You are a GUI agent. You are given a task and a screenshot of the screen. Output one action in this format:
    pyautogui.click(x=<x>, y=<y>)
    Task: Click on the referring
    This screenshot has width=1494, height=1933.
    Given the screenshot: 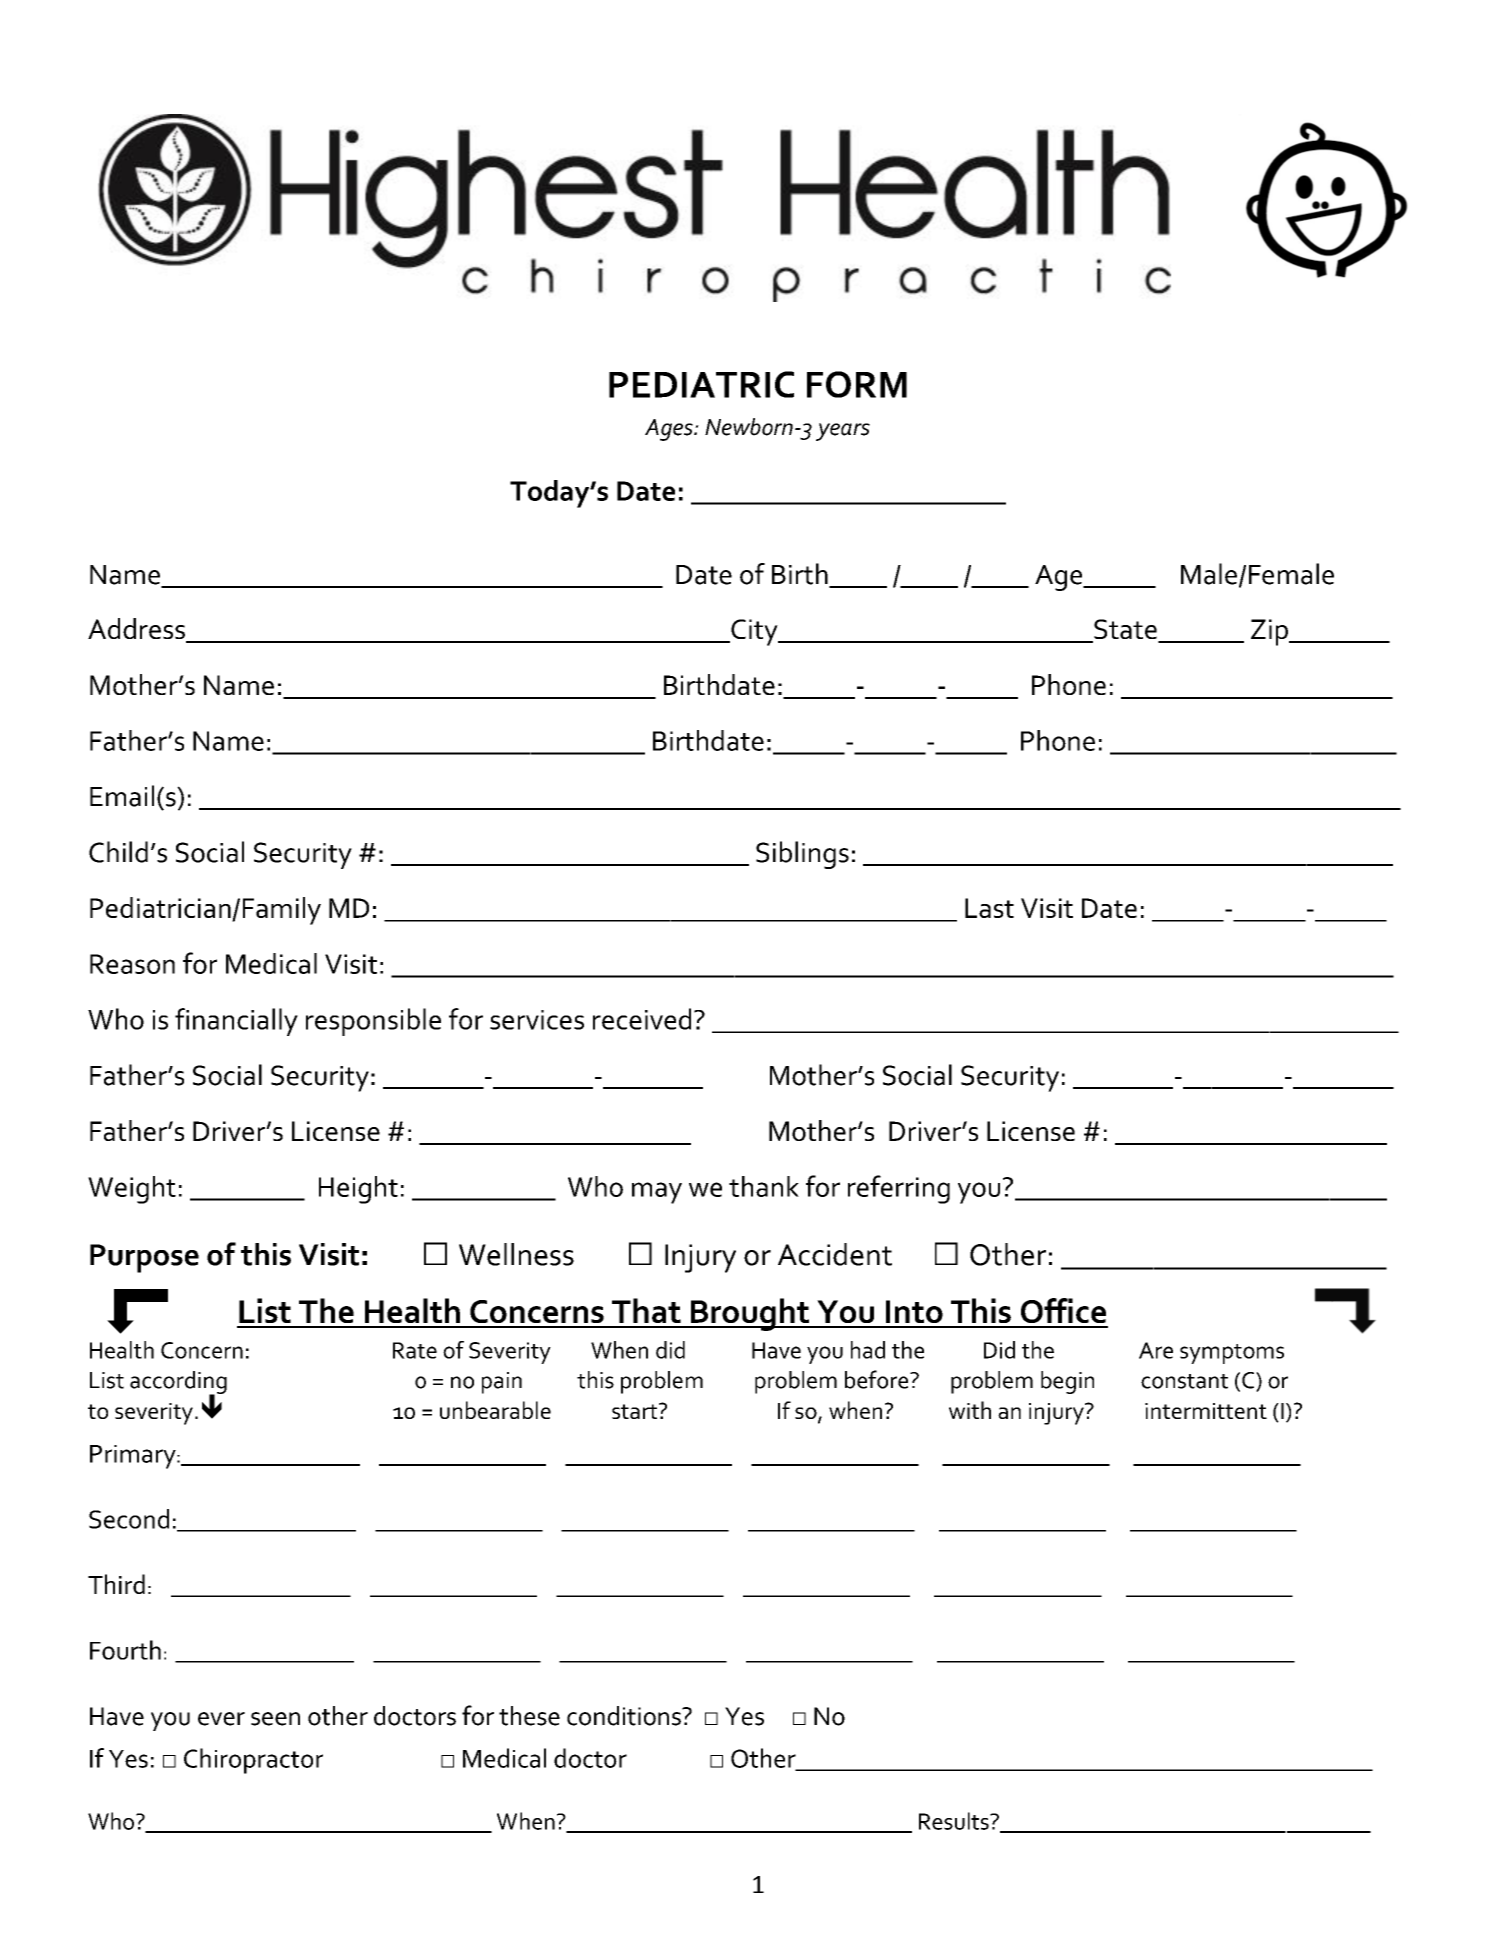 What is the action you would take?
    pyautogui.click(x=899, y=1189)
